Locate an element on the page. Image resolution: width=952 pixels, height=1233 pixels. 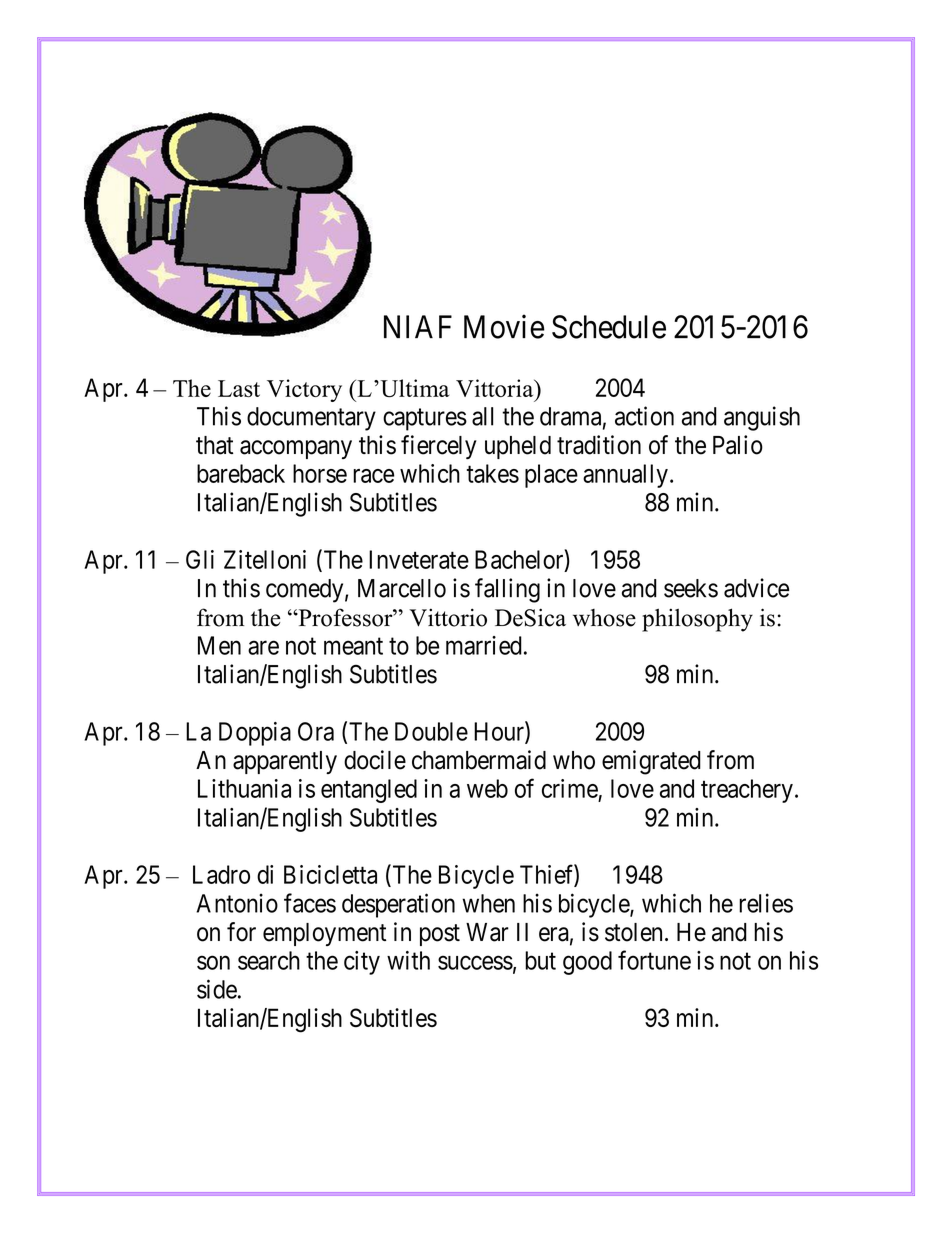
search is located at coordinates (269, 960).
